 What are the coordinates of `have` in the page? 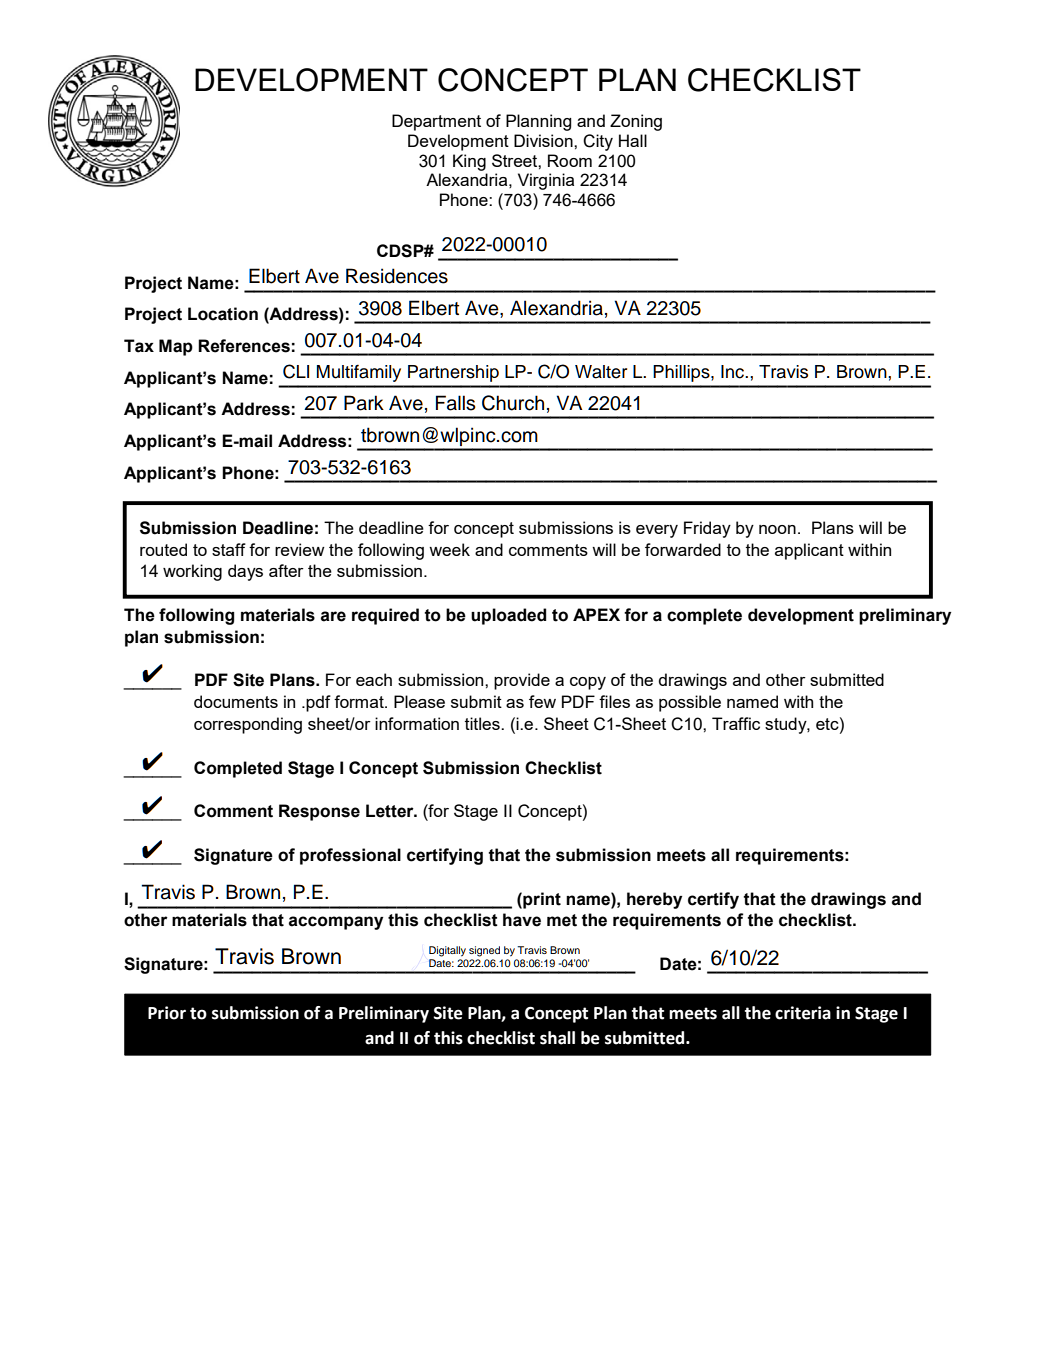 It's located at (522, 920).
